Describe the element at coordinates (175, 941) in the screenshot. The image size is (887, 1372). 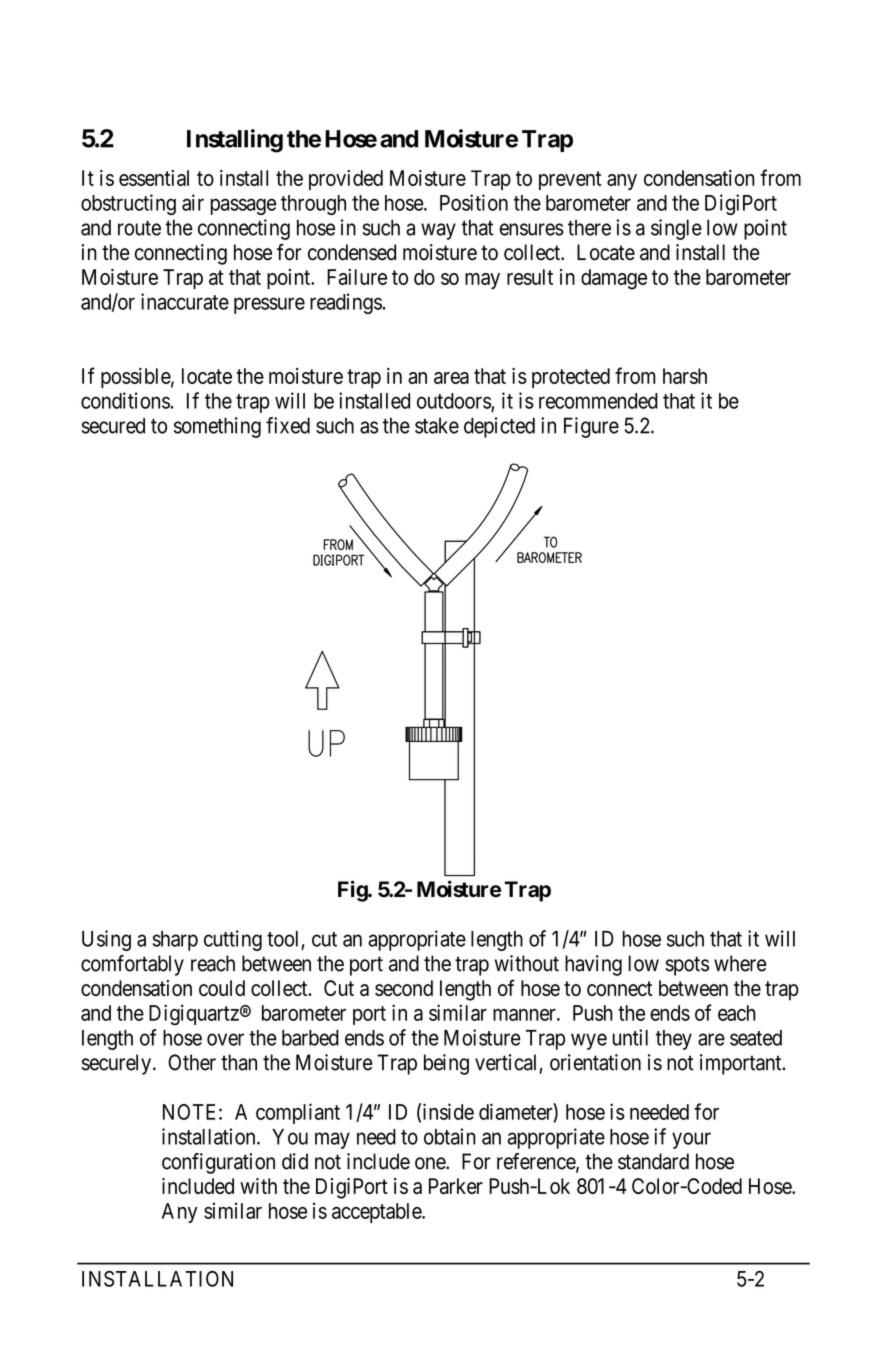
I see `sharp` at that location.
